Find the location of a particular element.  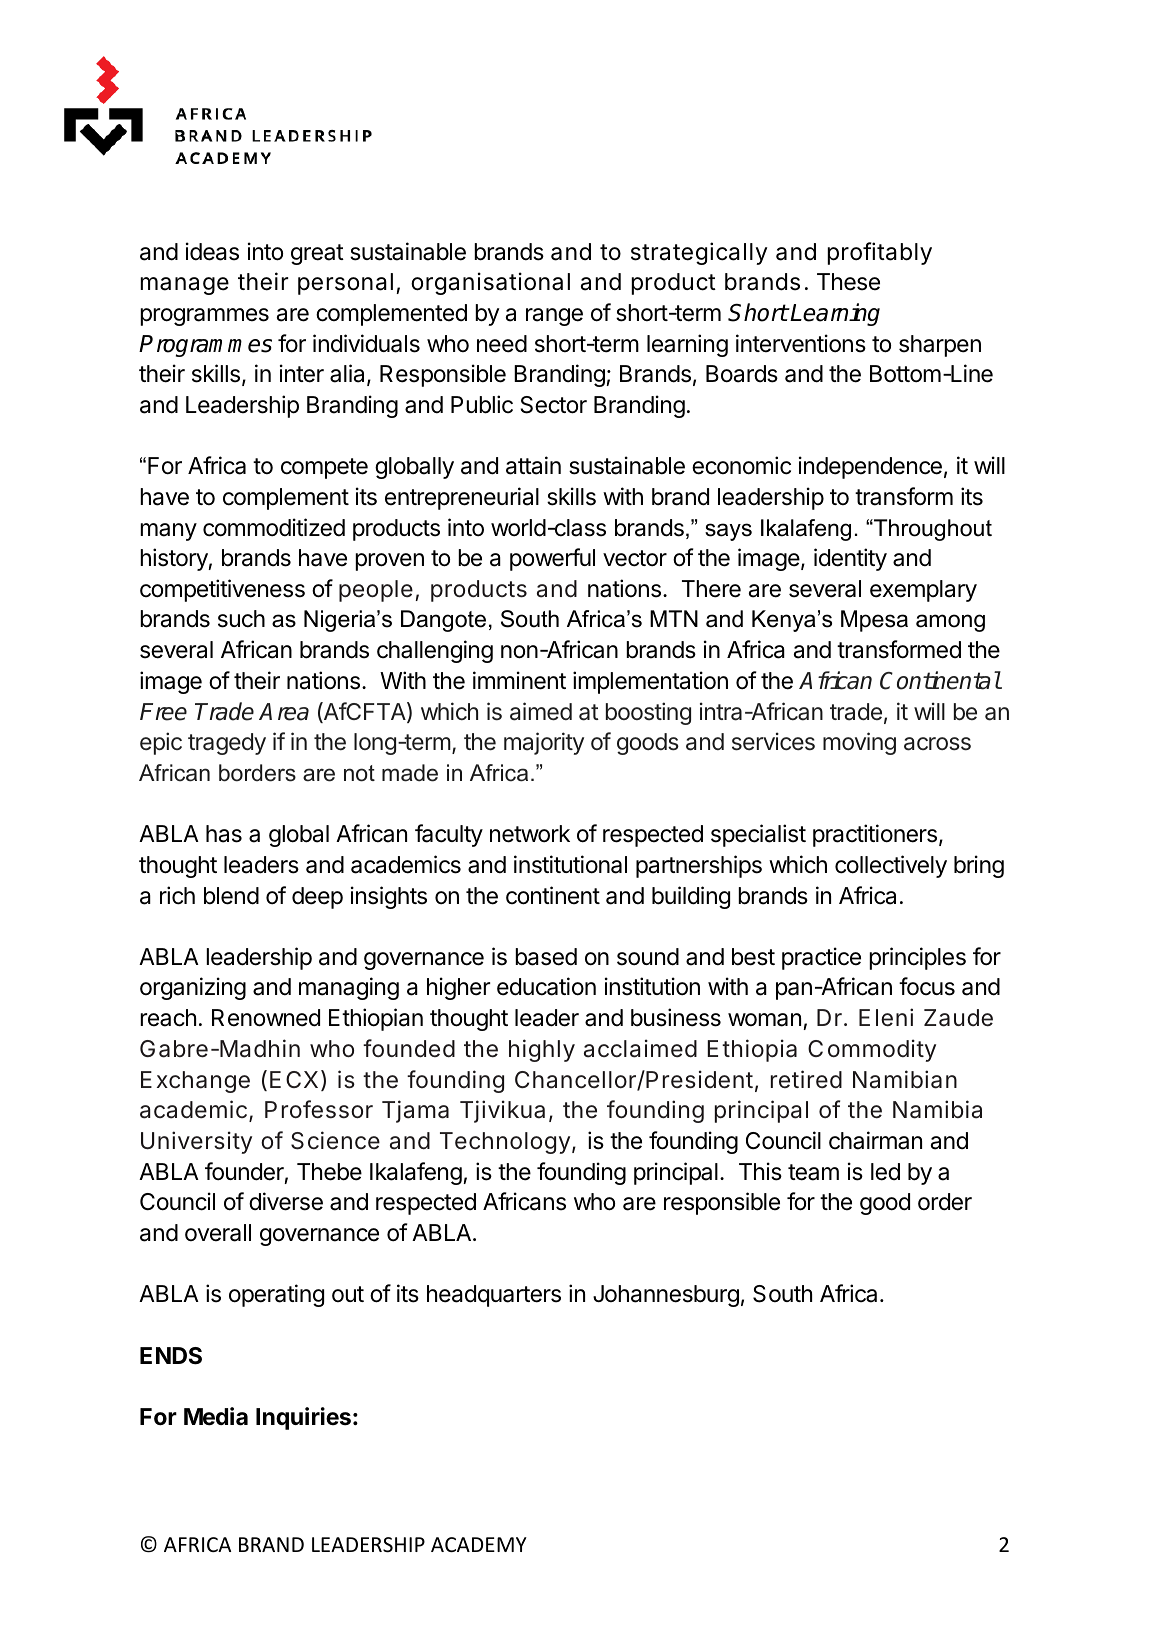

moving is located at coordinates (859, 743).
